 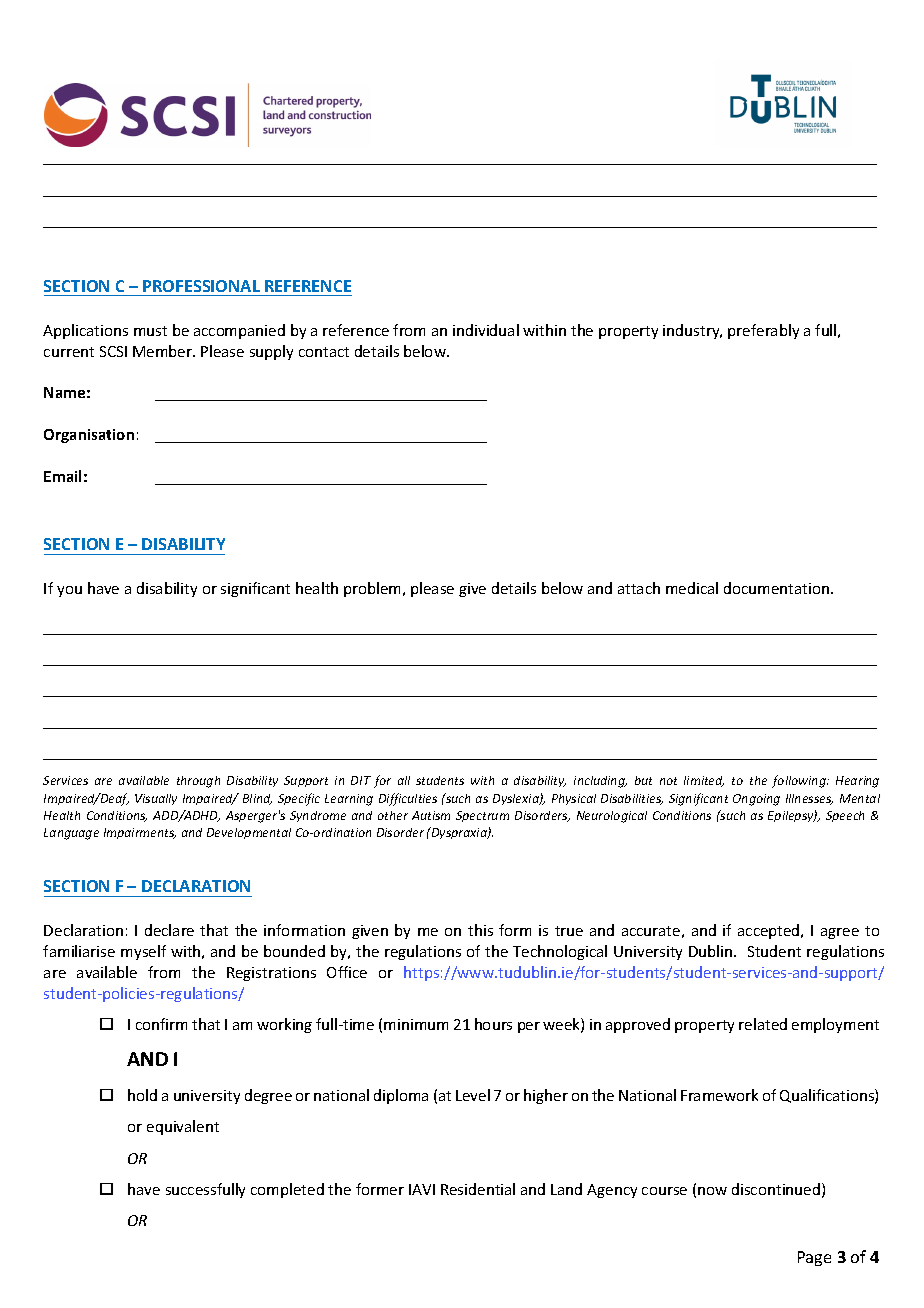 I want to click on declare, so click(x=169, y=930).
